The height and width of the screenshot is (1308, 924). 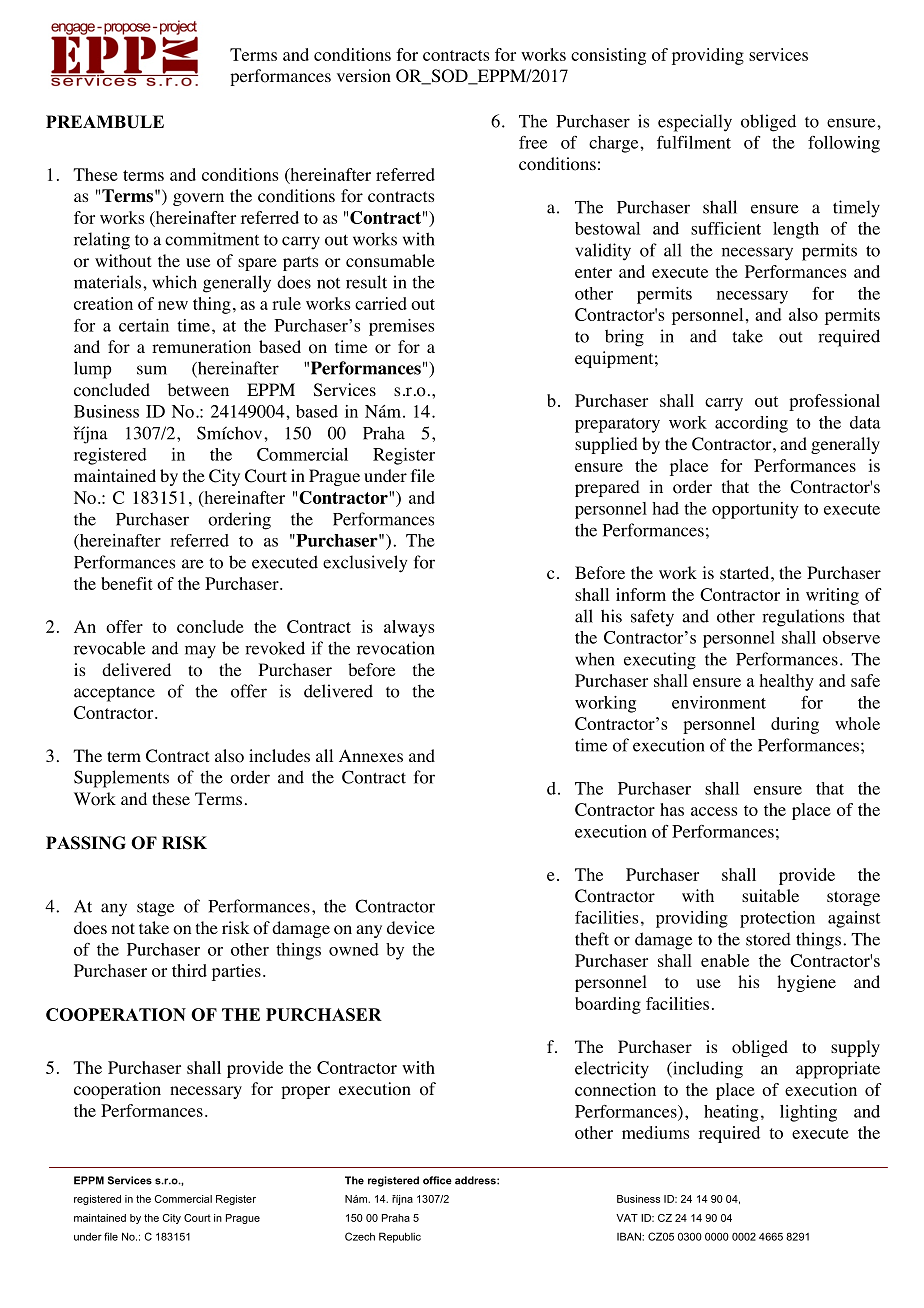 What do you see at coordinates (695, 123) in the screenshot?
I see `especially` at bounding box center [695, 123].
